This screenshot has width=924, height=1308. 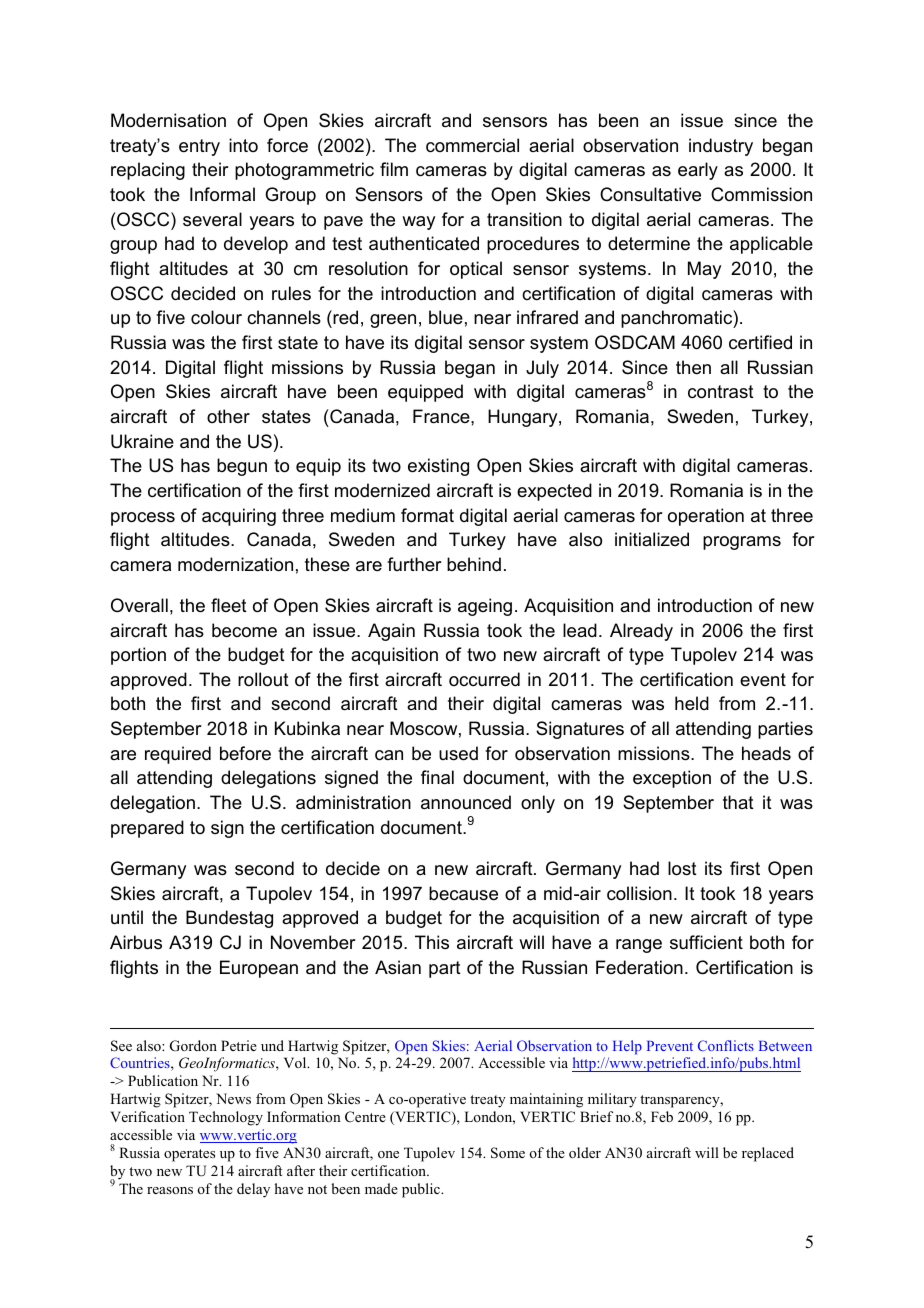 What do you see at coordinates (472, 145) in the screenshot?
I see `commercial` at bounding box center [472, 145].
